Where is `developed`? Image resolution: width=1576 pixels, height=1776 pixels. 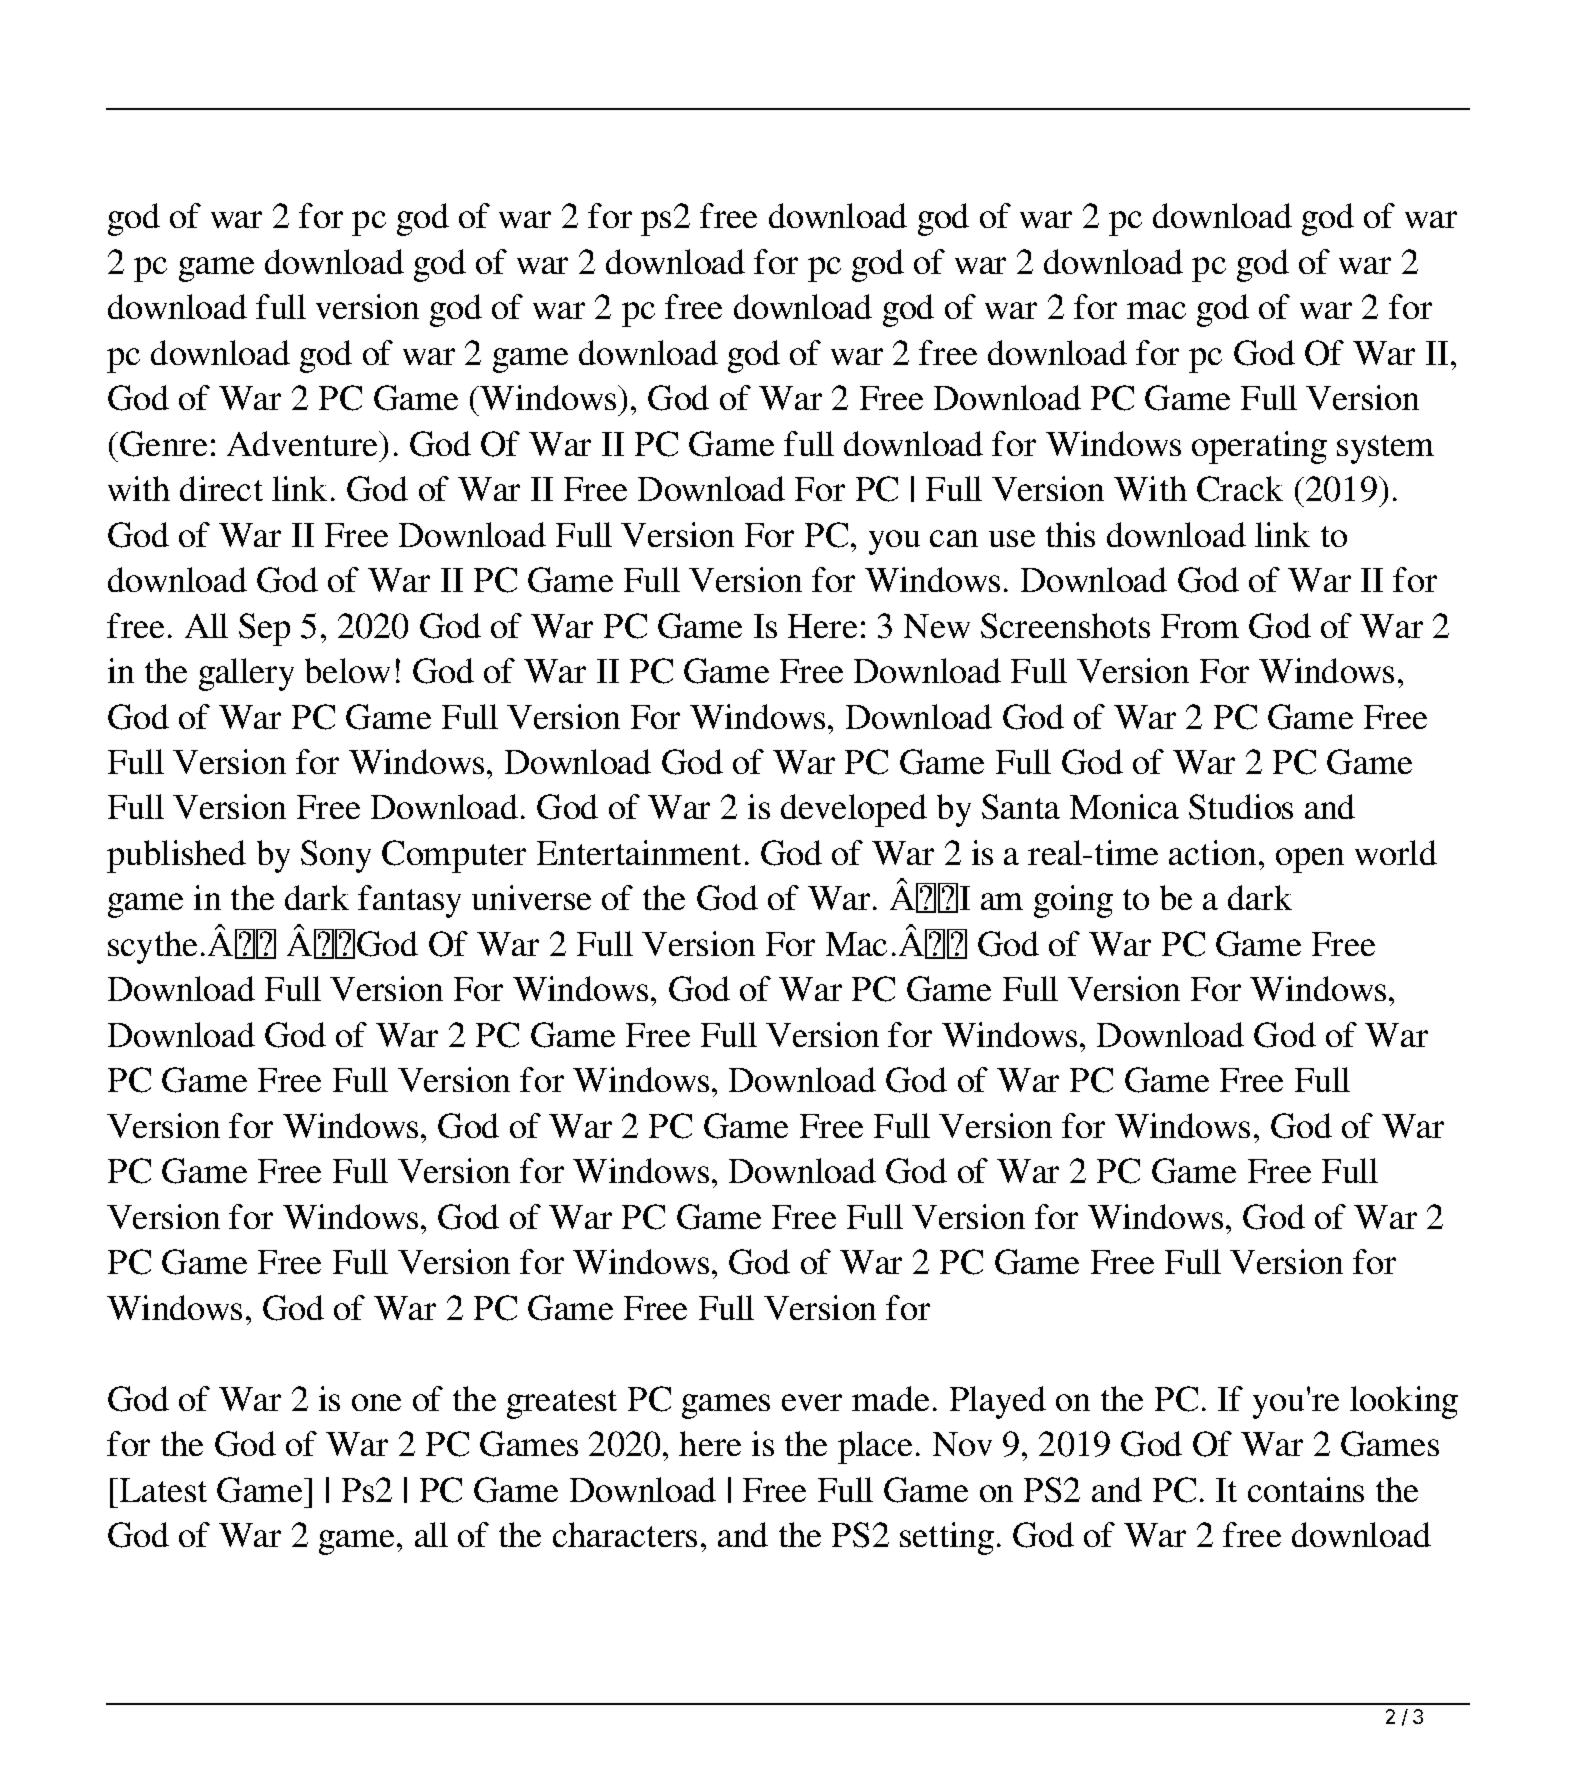 developed is located at coordinates (854, 810).
